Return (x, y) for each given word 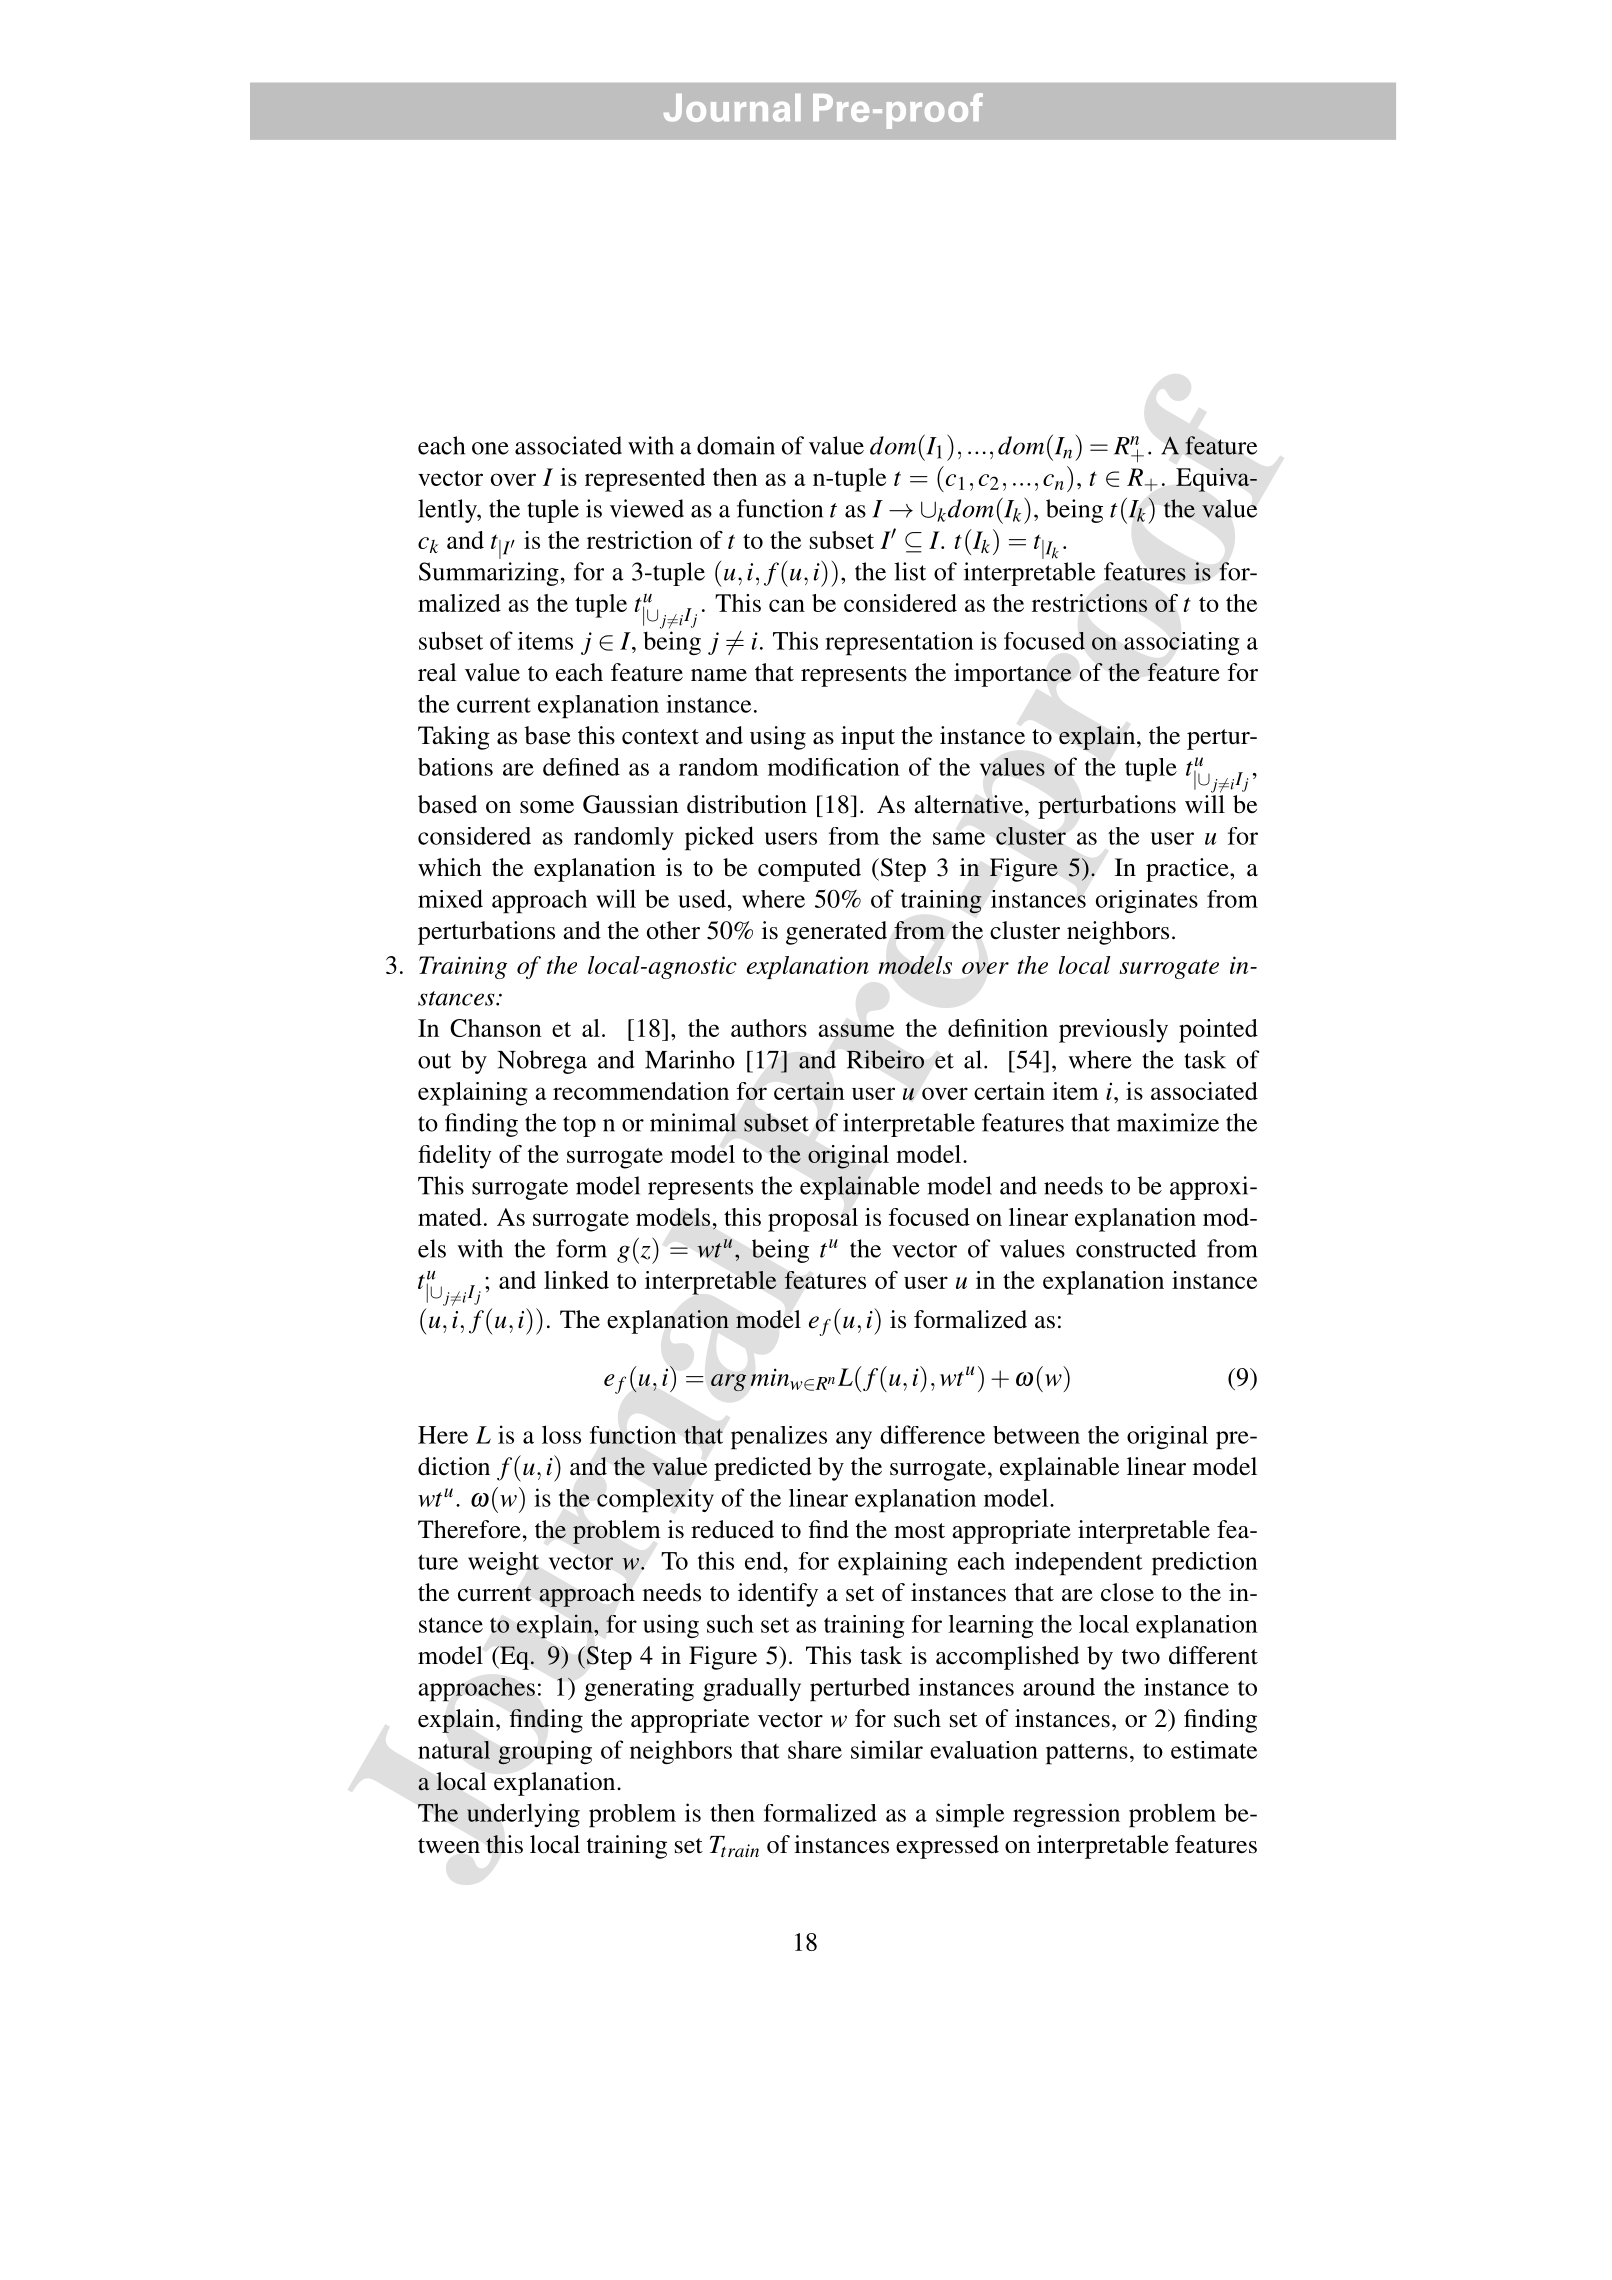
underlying (523, 1815)
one (490, 448)
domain (736, 445)
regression (1066, 1815)
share (815, 1750)
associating (1182, 643)
